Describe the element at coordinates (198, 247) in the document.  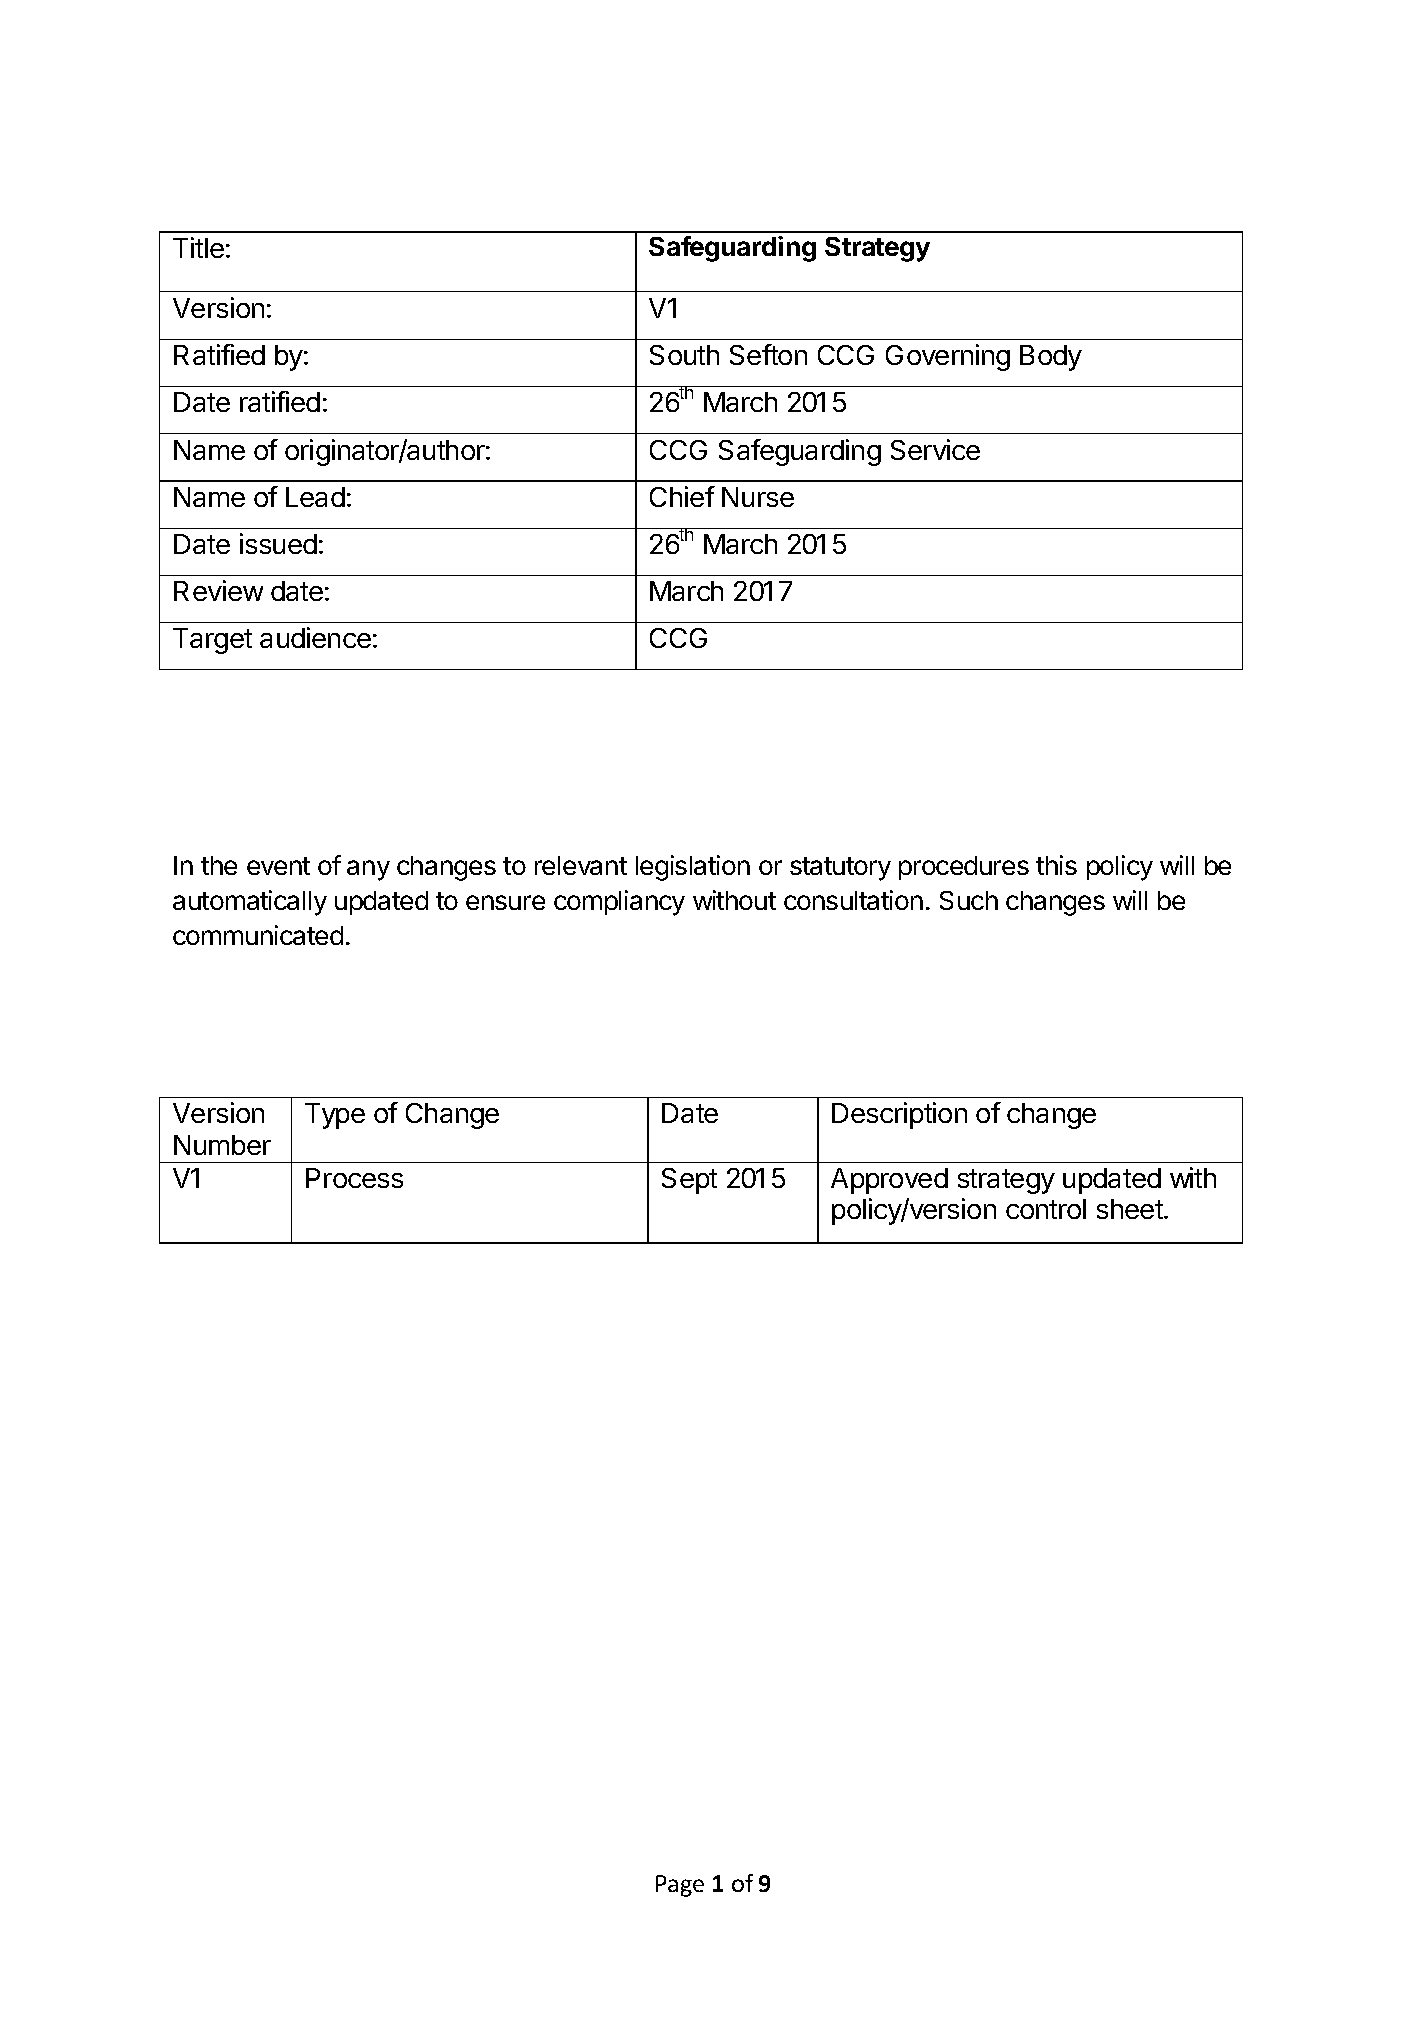
I see `Title` at that location.
